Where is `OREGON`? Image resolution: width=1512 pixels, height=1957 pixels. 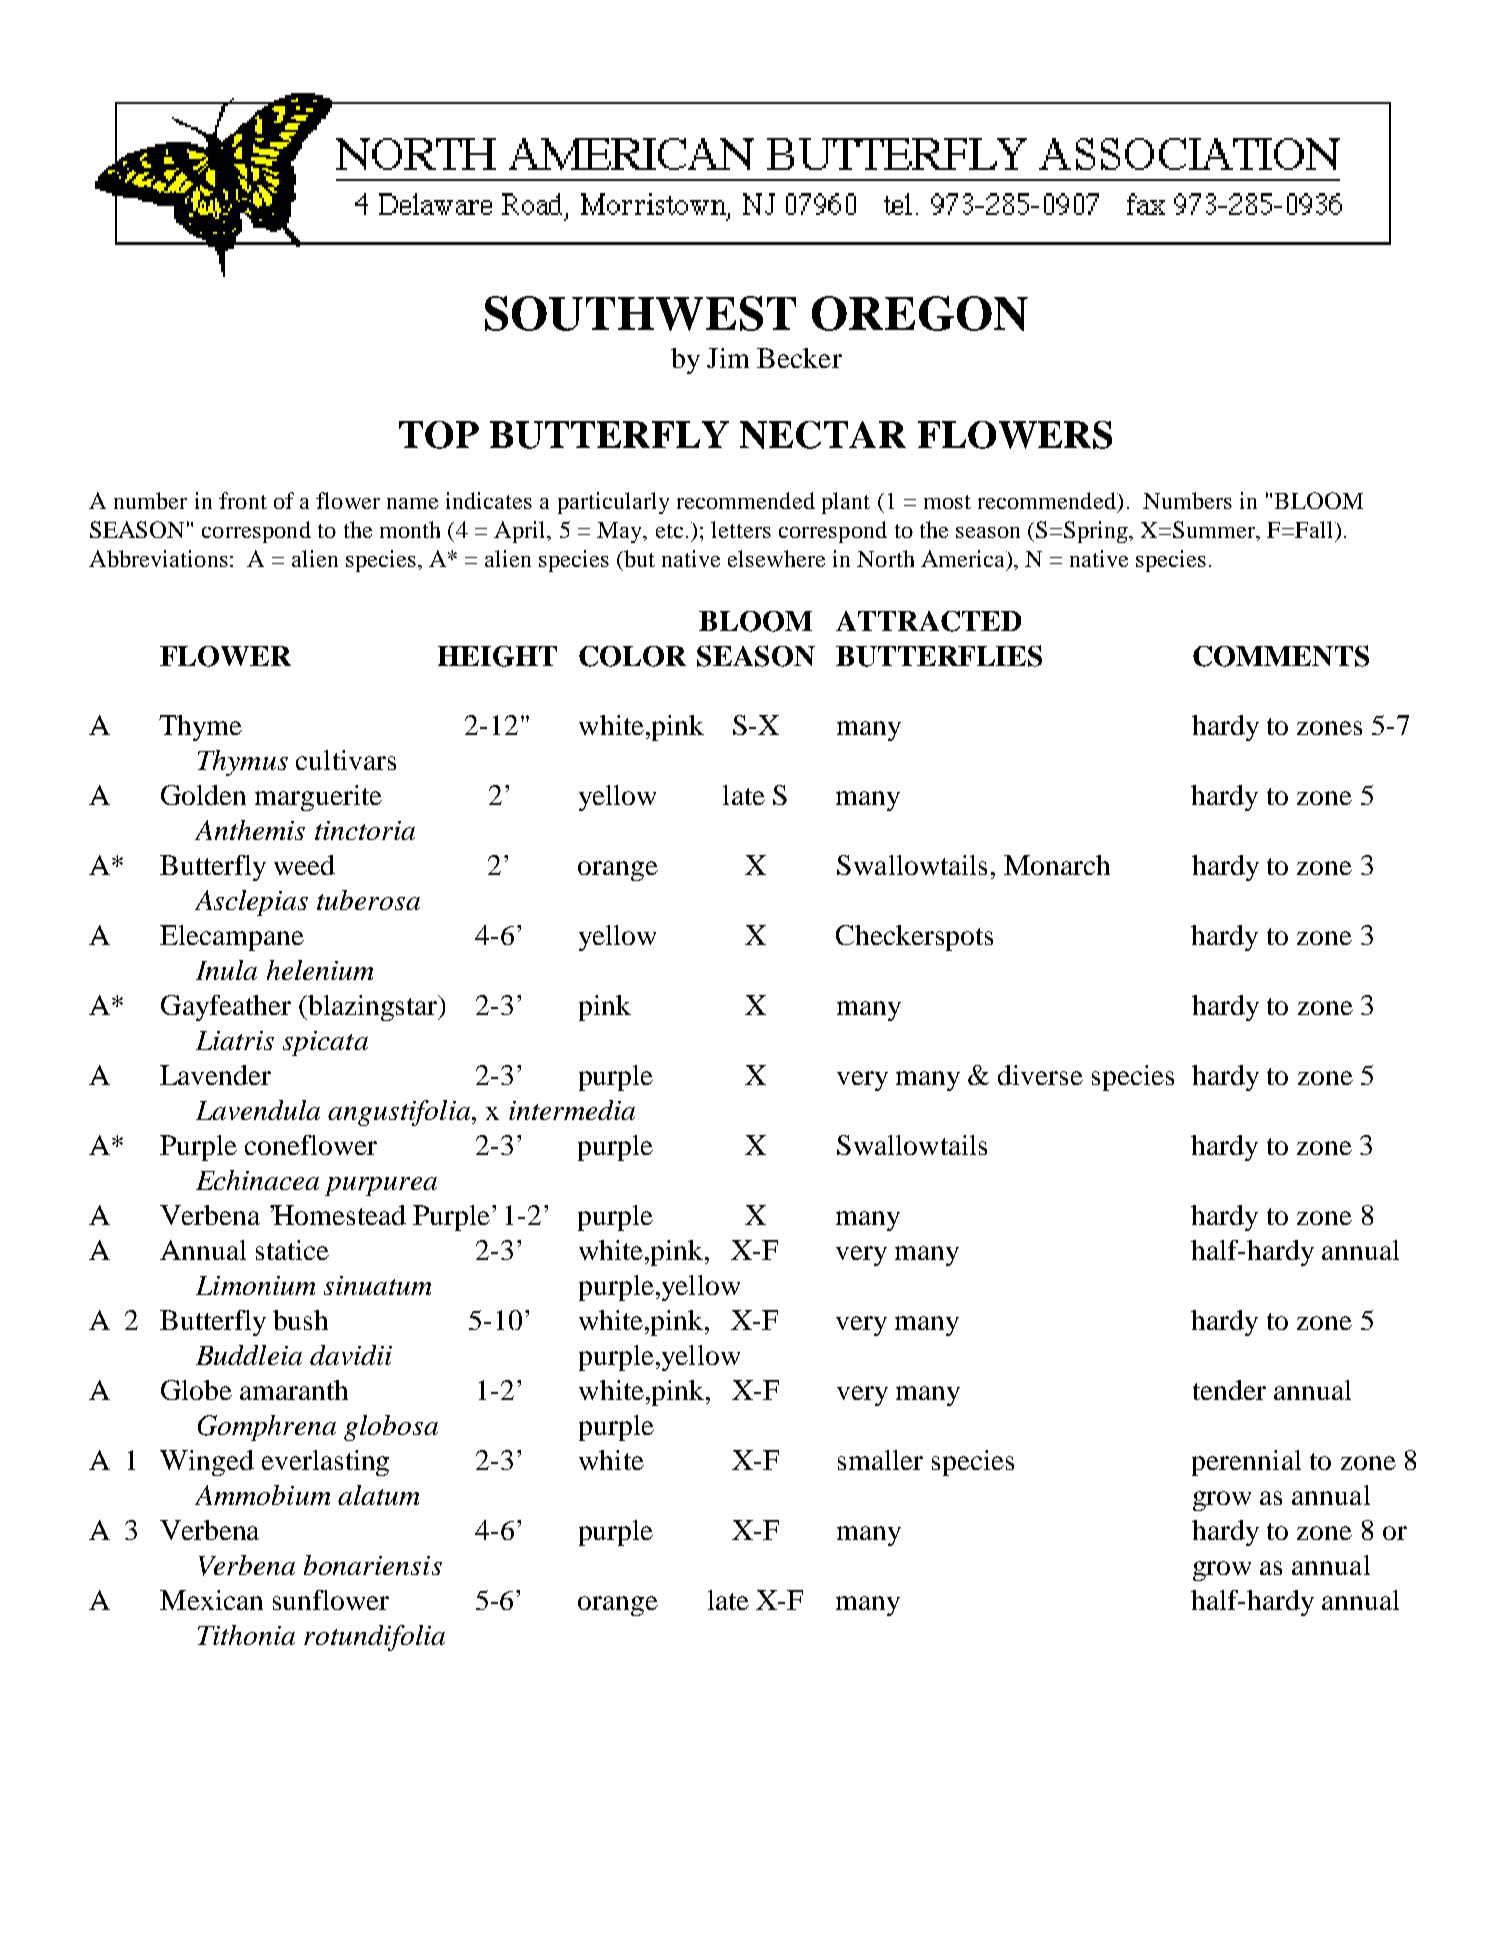 OREGON is located at coordinates (920, 313).
